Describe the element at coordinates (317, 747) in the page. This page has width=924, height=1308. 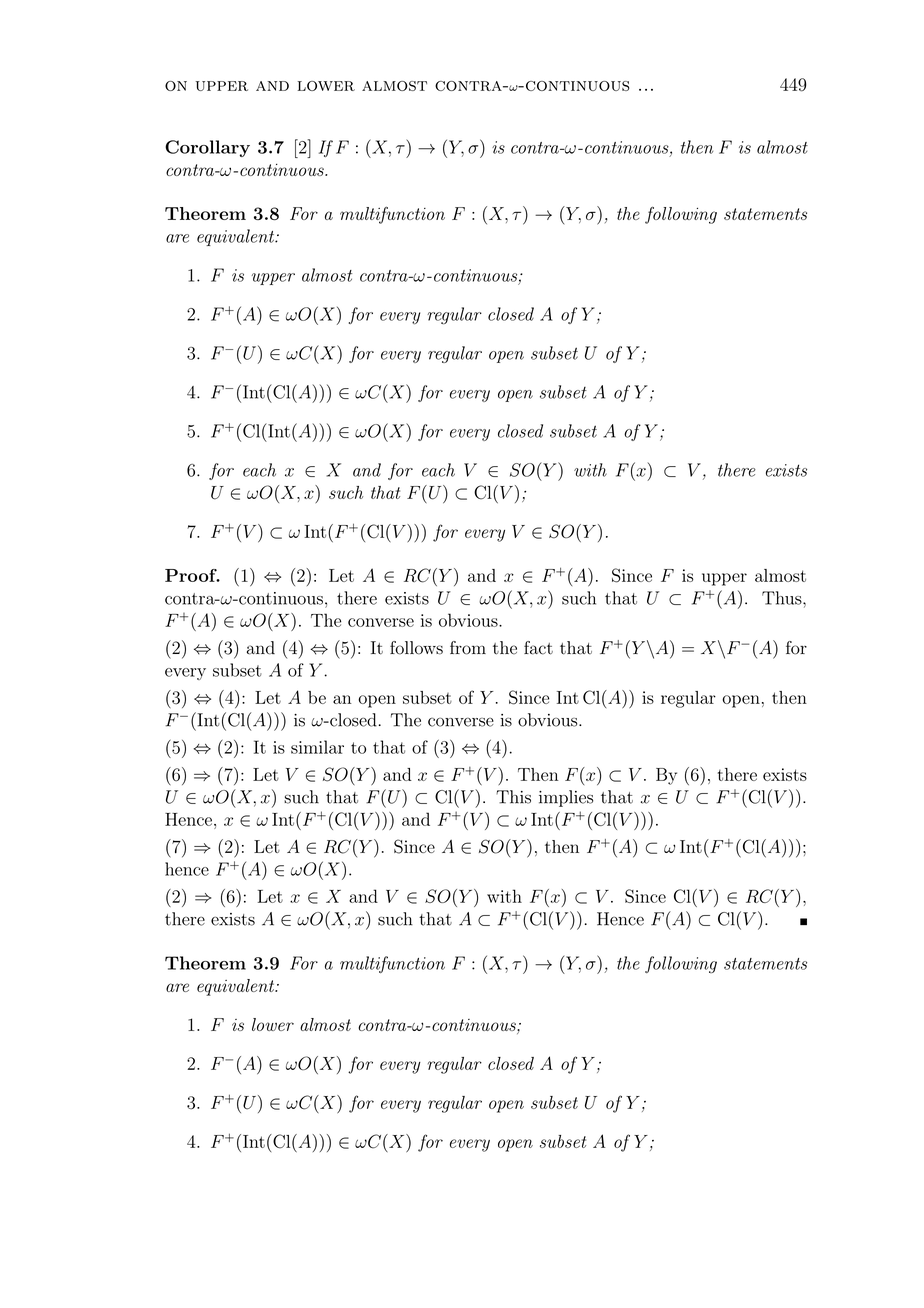
I see `similar` at that location.
